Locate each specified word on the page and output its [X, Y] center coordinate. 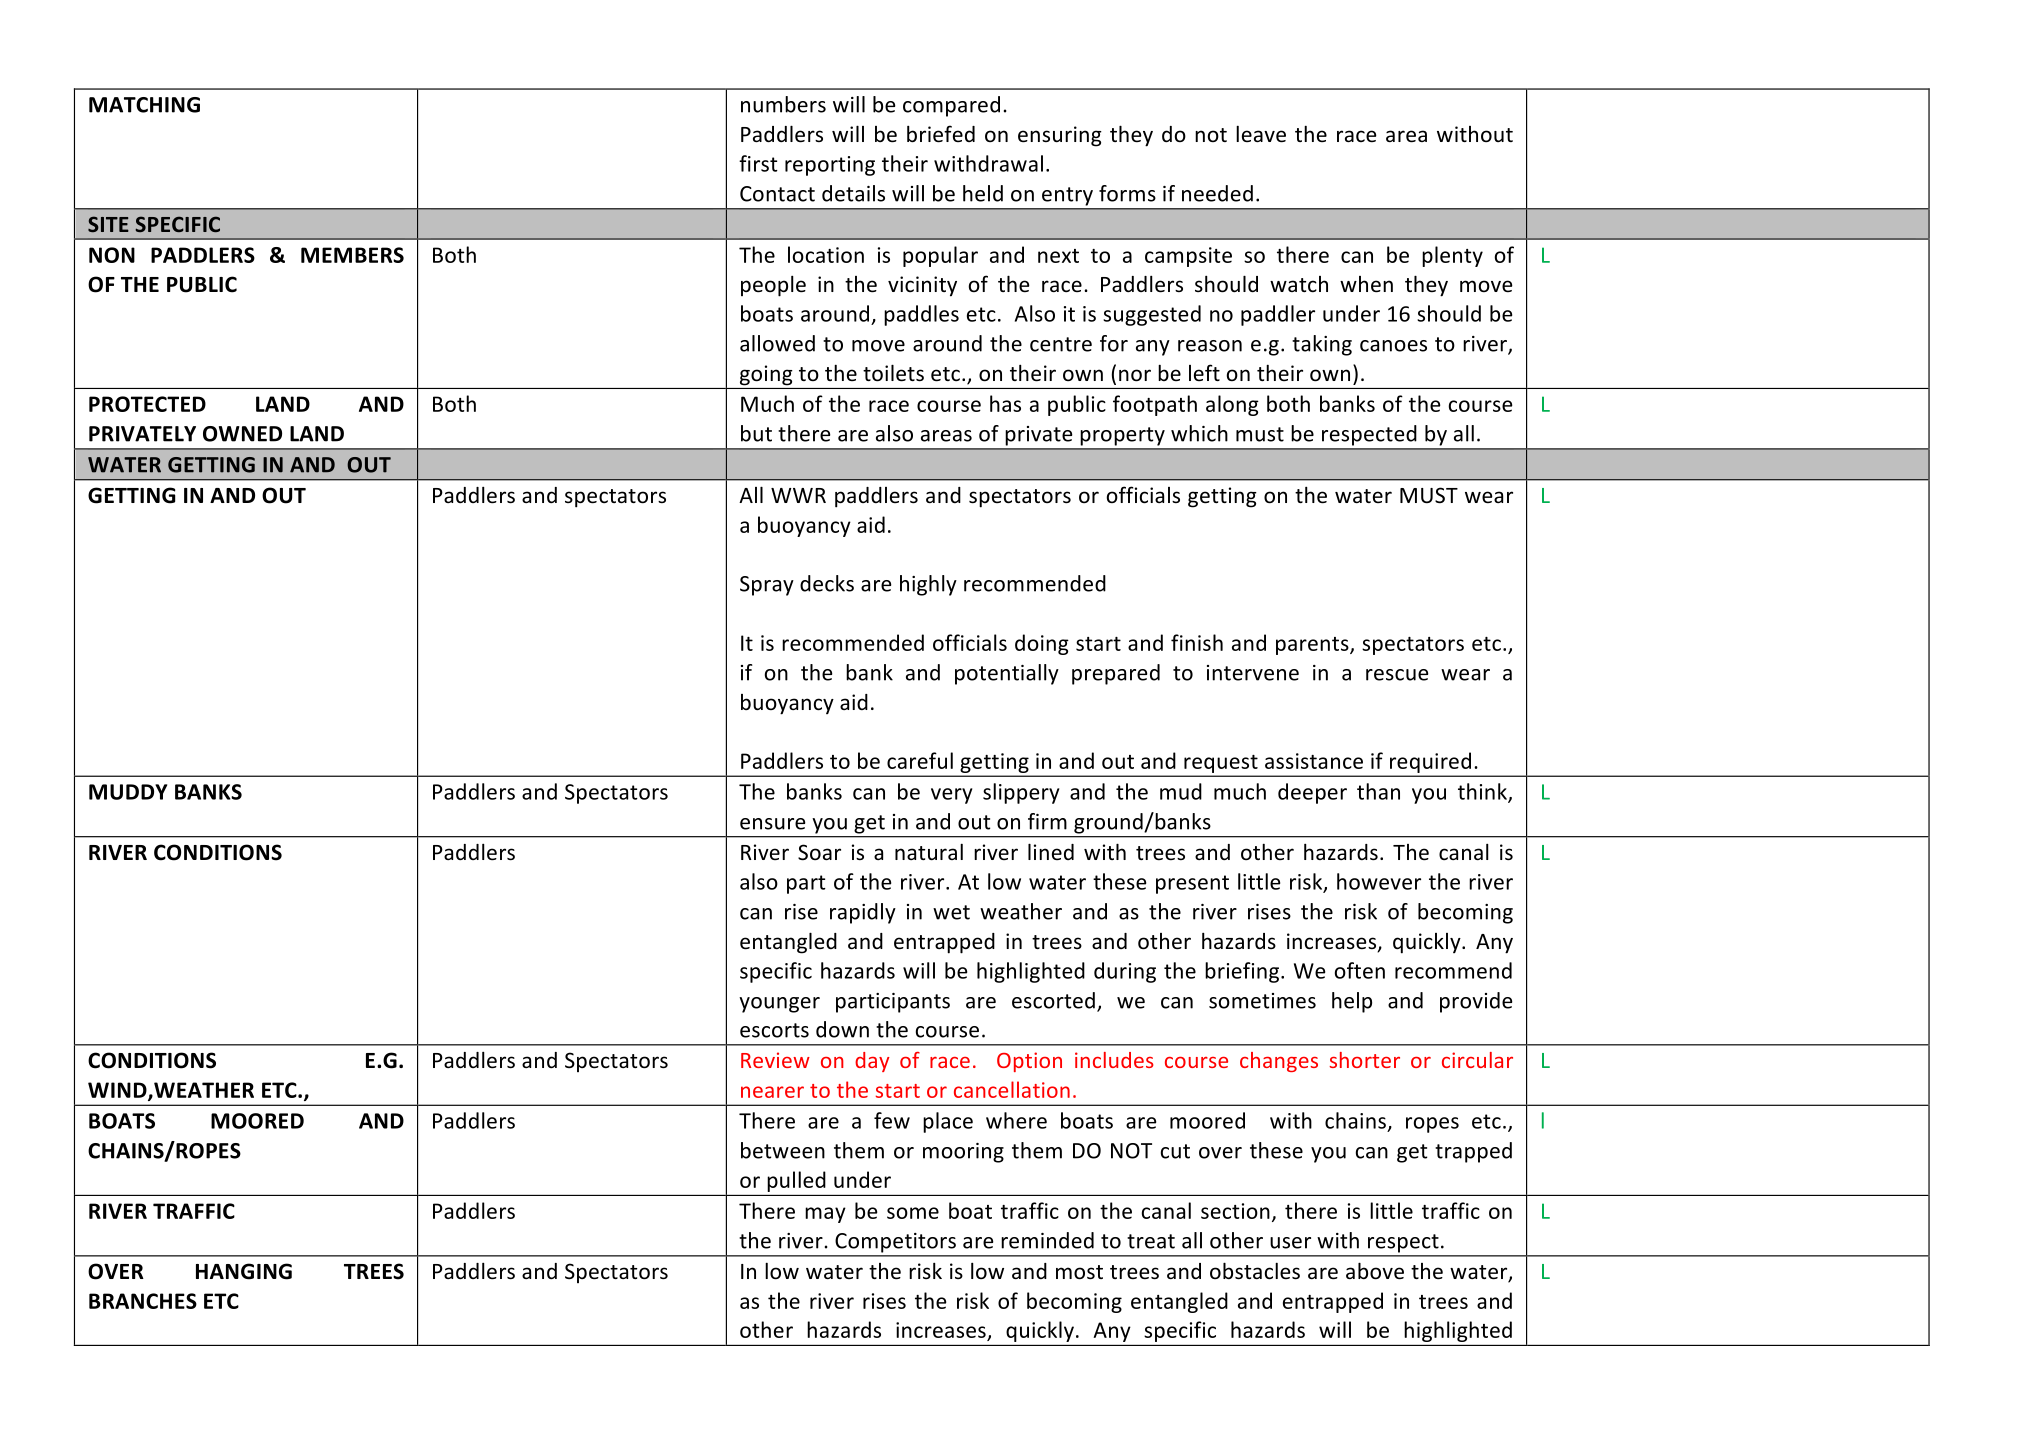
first [758, 163]
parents [1313, 646]
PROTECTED [147, 404]
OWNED [242, 434]
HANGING [244, 1271]
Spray [767, 586]
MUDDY [128, 792]
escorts [774, 1030]
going [766, 375]
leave [1261, 134]
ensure [772, 824]
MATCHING [144, 105]
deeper [1312, 793]
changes [1279, 1062]
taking [1322, 345]
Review [775, 1060]
